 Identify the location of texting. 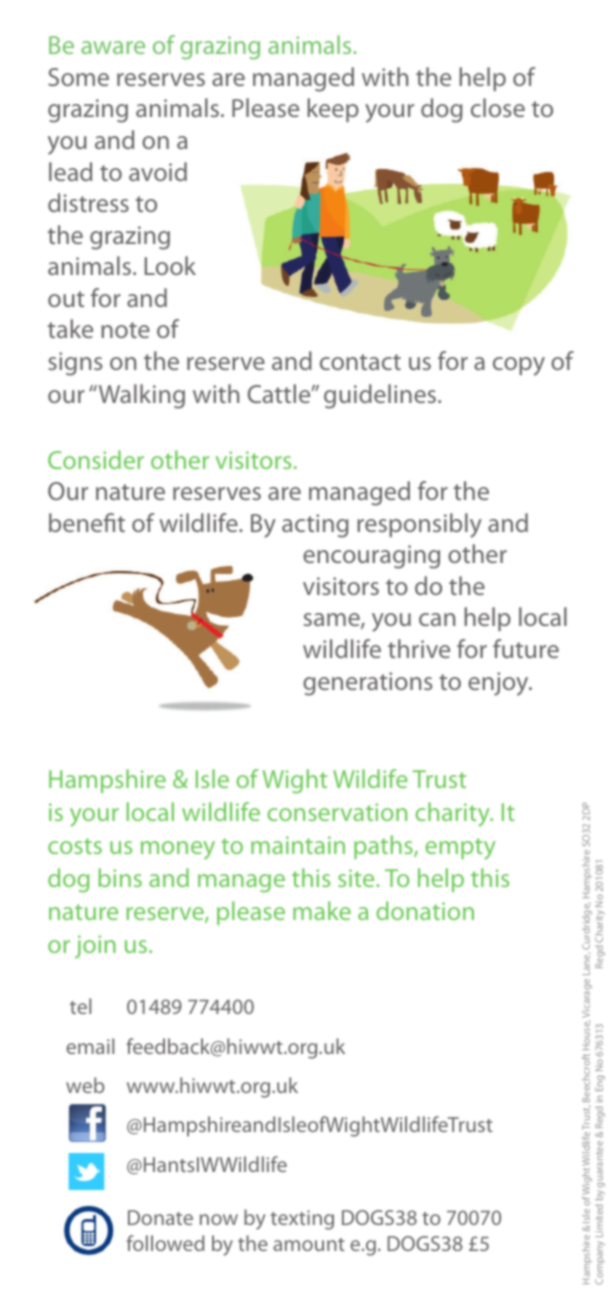
(302, 1220).
